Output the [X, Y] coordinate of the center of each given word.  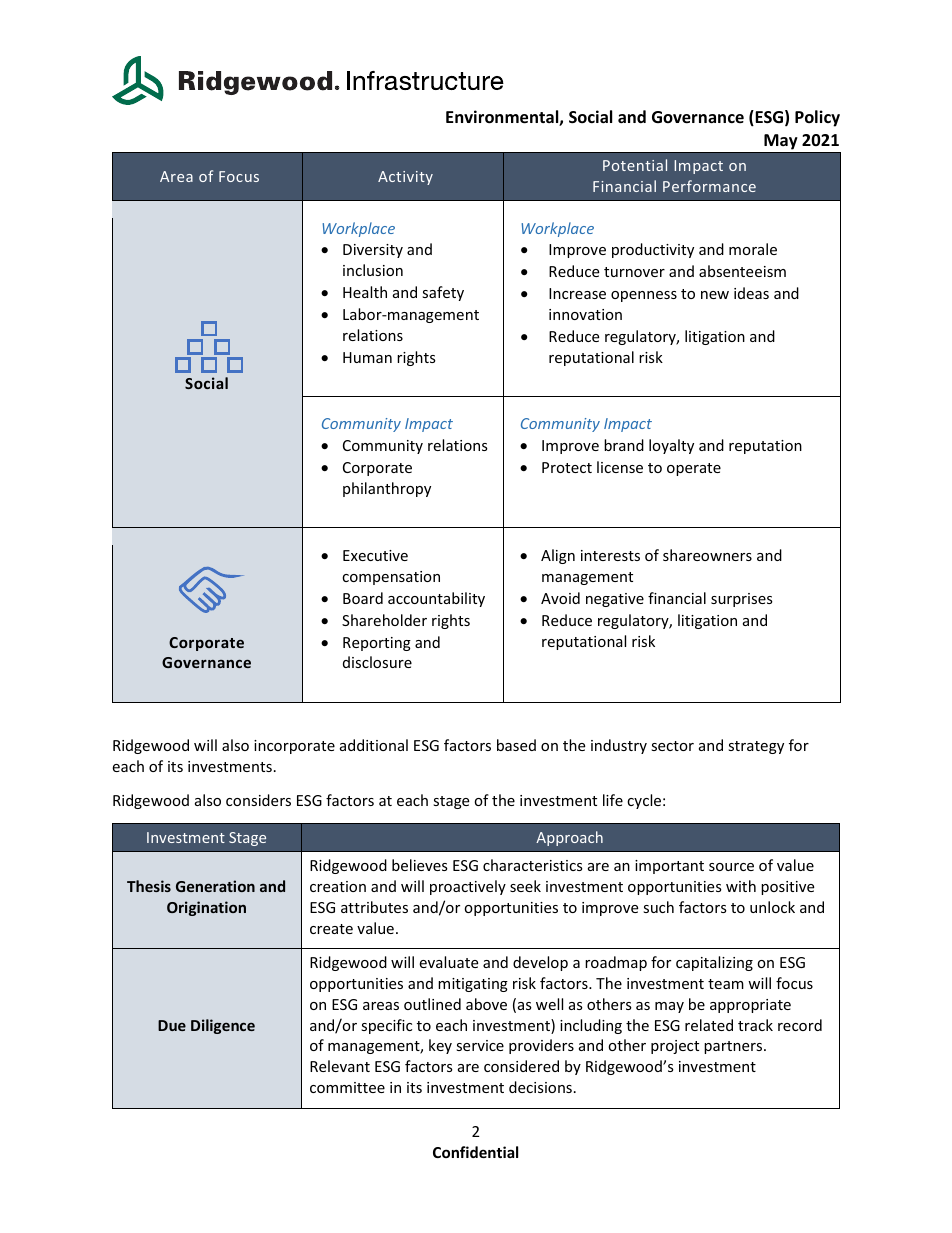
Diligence [223, 1026]
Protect [567, 467]
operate [694, 469]
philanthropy [387, 489]
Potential [635, 165]
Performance [709, 186]
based [516, 745]
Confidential [475, 1152]
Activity [405, 178]
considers [258, 800]
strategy [756, 747]
